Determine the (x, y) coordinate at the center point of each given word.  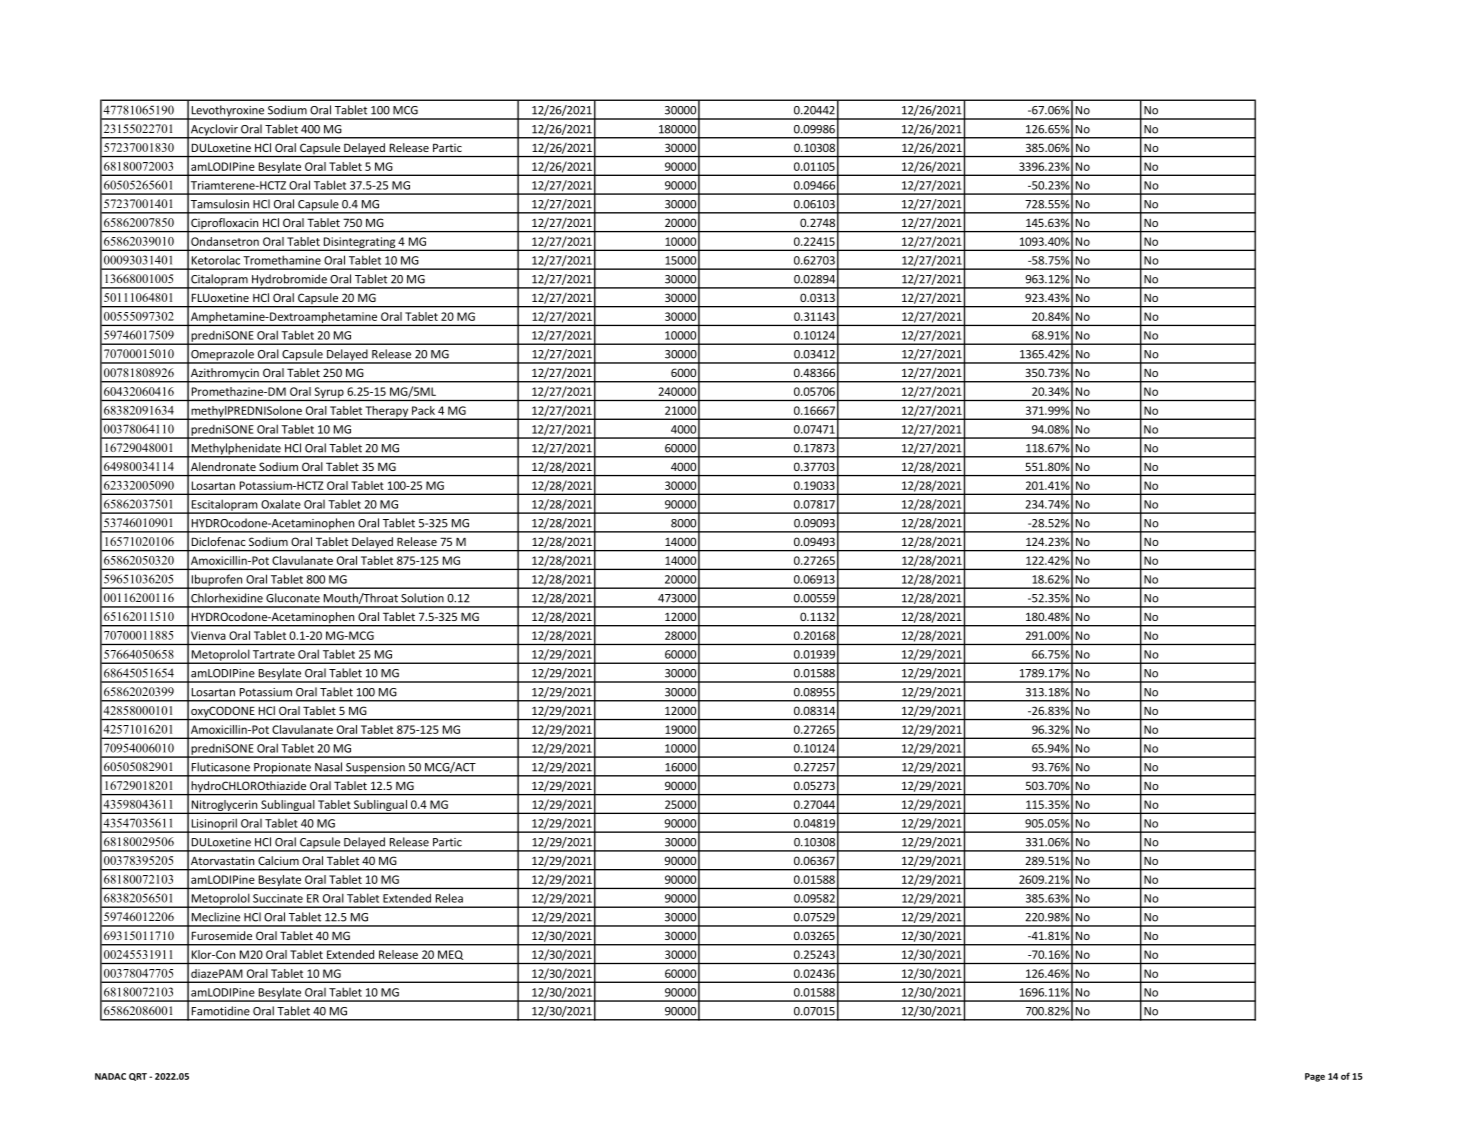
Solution (422, 598)
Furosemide (222, 935)
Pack (423, 410)
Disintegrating (359, 243)
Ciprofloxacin (225, 225)
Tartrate (274, 654)
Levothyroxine (228, 112)
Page (1315, 1077)
